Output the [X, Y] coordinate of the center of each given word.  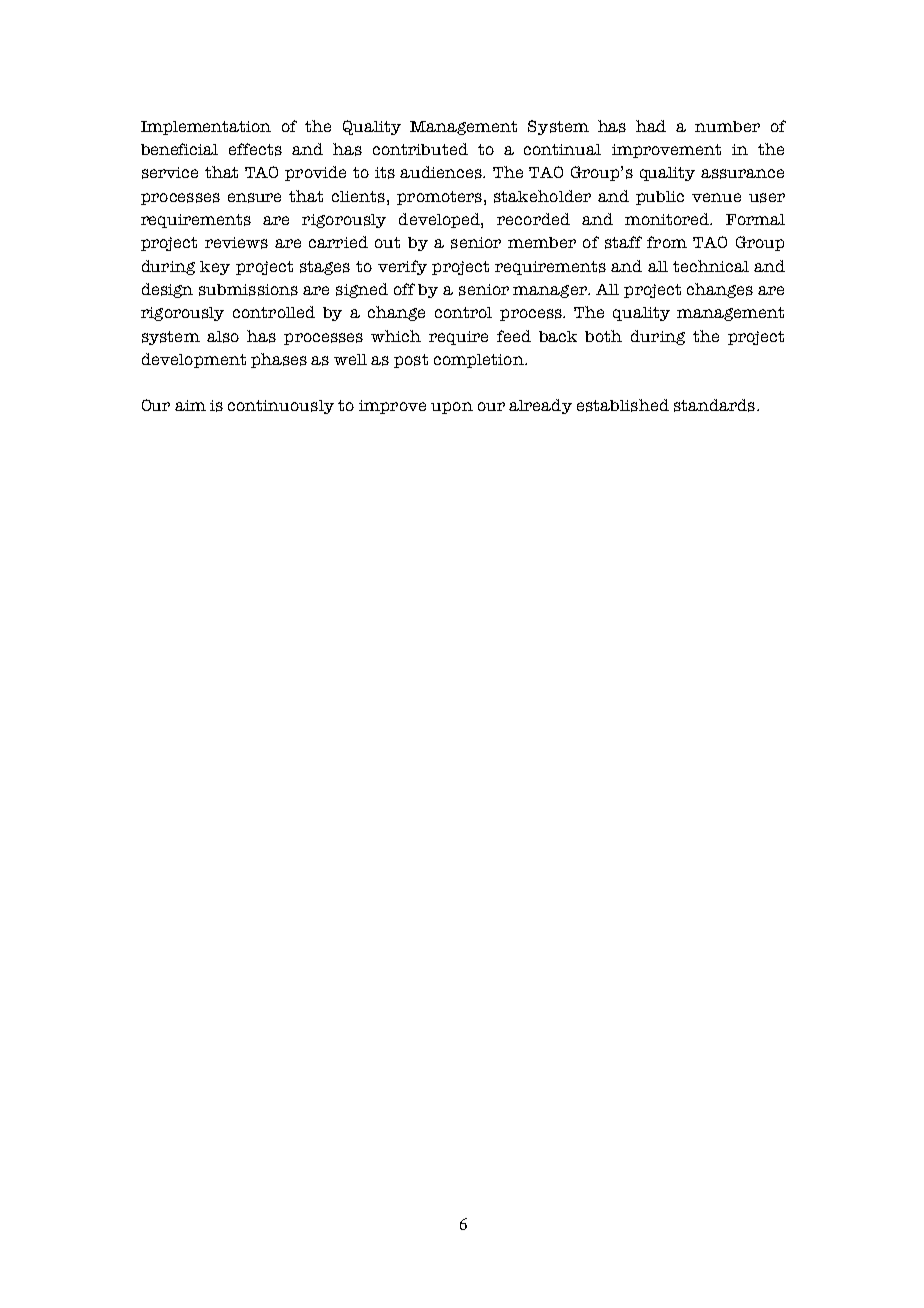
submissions [248, 290]
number [727, 126]
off [404, 289]
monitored [668, 219]
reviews [236, 243]
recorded [533, 219]
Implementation [206, 128]
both [603, 336]
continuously [281, 407]
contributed [420, 149]
